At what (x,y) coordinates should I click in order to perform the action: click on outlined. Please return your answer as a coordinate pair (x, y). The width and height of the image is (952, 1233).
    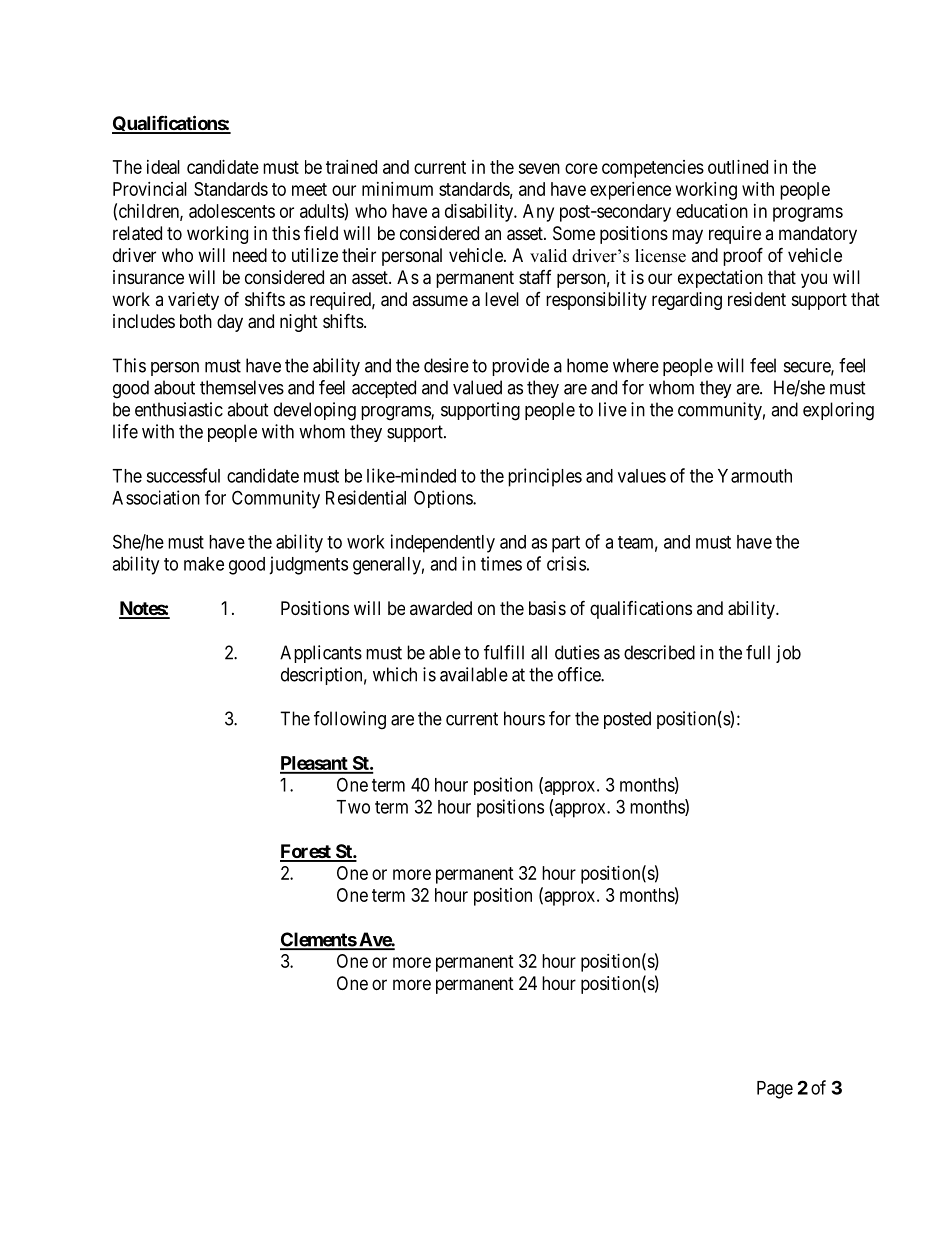
    Looking at the image, I should click on (738, 167).
